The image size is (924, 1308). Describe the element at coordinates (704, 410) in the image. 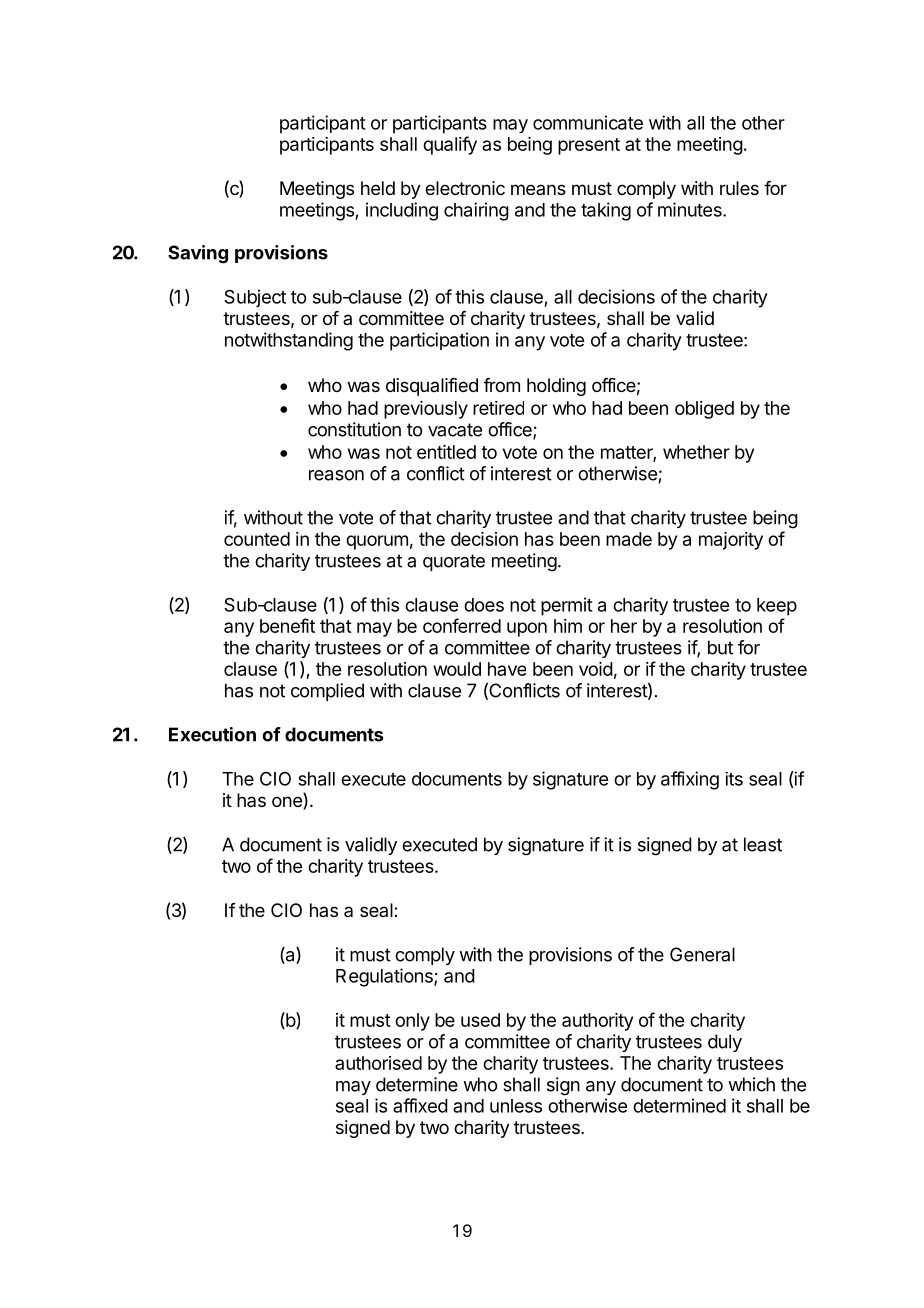

I see `obliged` at that location.
